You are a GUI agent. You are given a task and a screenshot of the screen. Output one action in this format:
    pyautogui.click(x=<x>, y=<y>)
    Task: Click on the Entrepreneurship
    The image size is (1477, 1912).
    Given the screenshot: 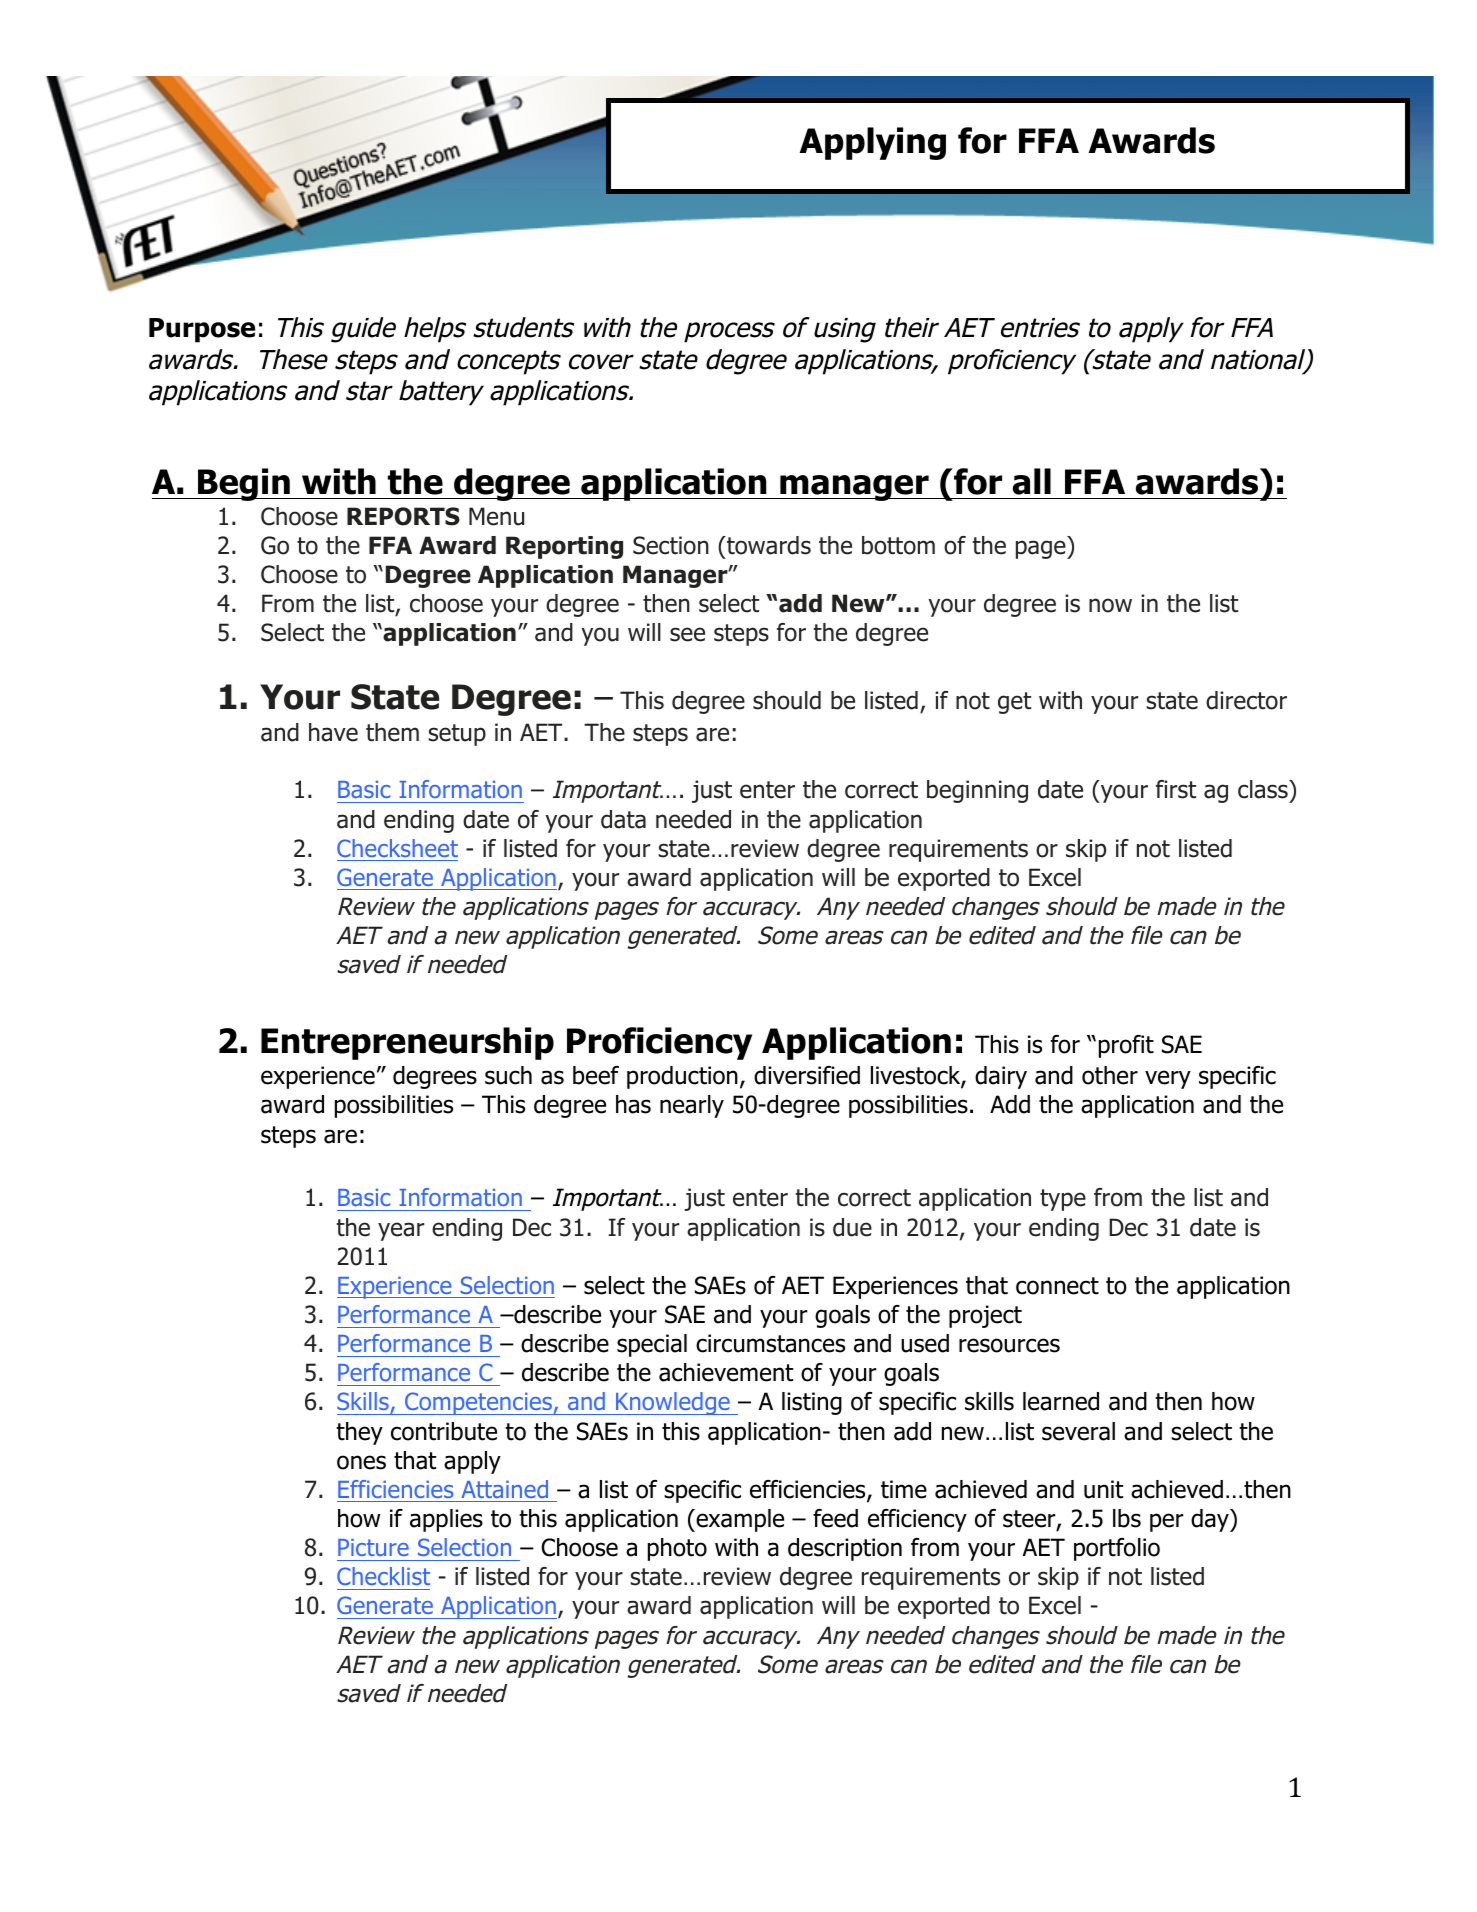 What is the action you would take?
    pyautogui.click(x=407, y=1043)
